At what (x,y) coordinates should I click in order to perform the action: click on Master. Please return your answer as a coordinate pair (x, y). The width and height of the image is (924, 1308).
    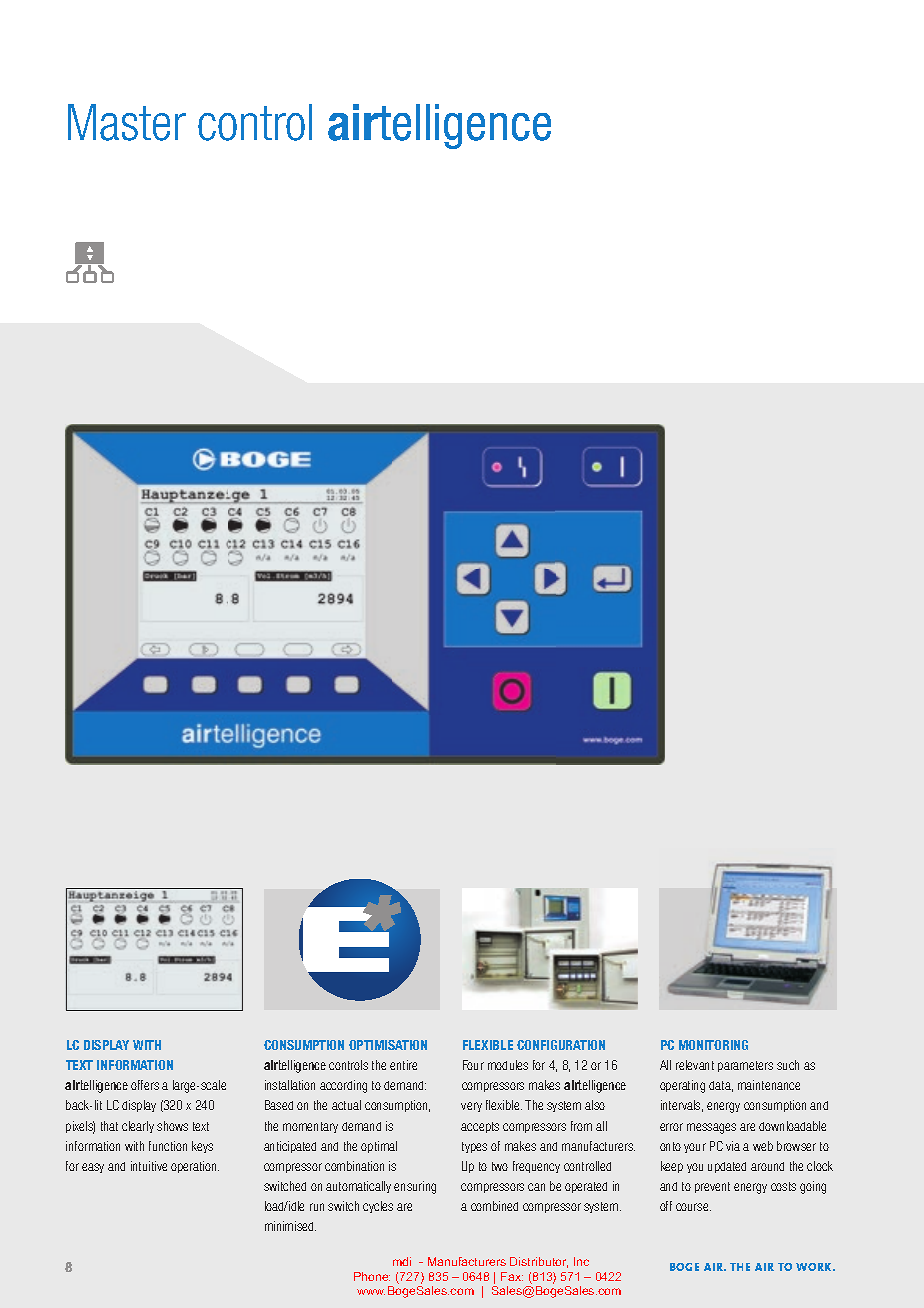
    Looking at the image, I should click on (127, 122).
